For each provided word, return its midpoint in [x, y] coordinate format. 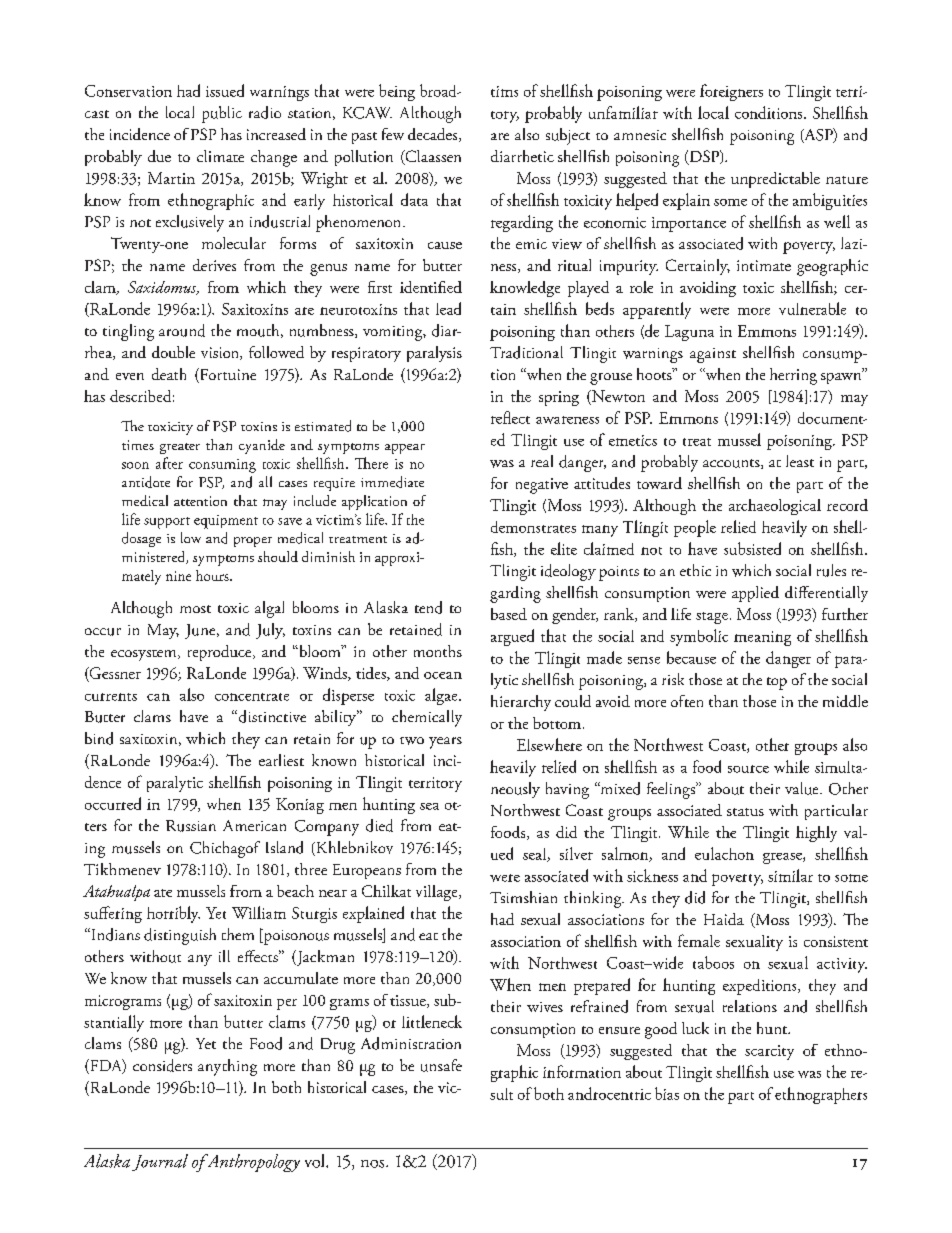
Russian [191, 826]
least [800, 461]
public [222, 114]
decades [434, 135]
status [745, 812]
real [542, 461]
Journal [160, 1162]
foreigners [731, 92]
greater [180, 448]
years [445, 743]
